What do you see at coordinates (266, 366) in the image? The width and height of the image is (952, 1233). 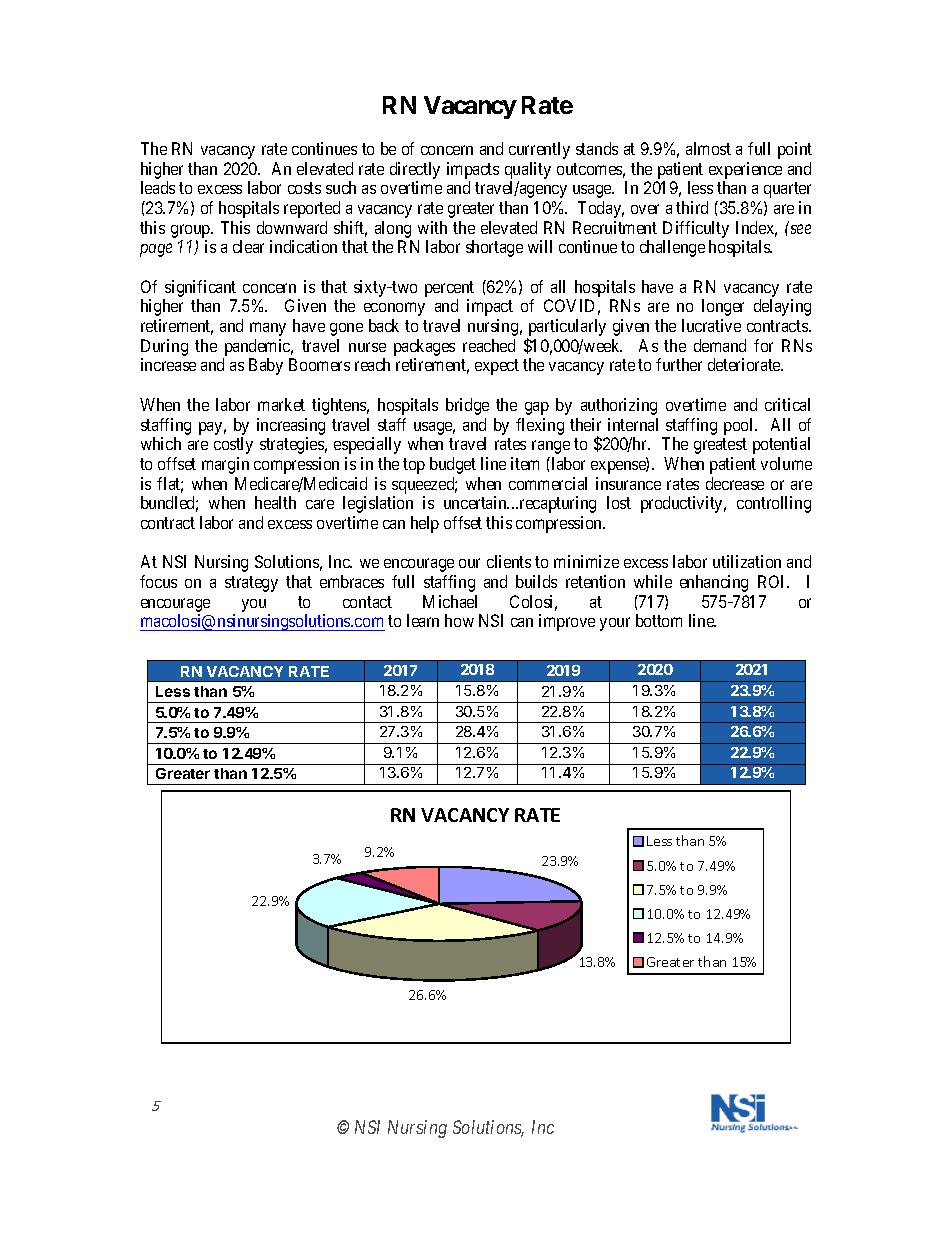 I see `Baby` at bounding box center [266, 366].
